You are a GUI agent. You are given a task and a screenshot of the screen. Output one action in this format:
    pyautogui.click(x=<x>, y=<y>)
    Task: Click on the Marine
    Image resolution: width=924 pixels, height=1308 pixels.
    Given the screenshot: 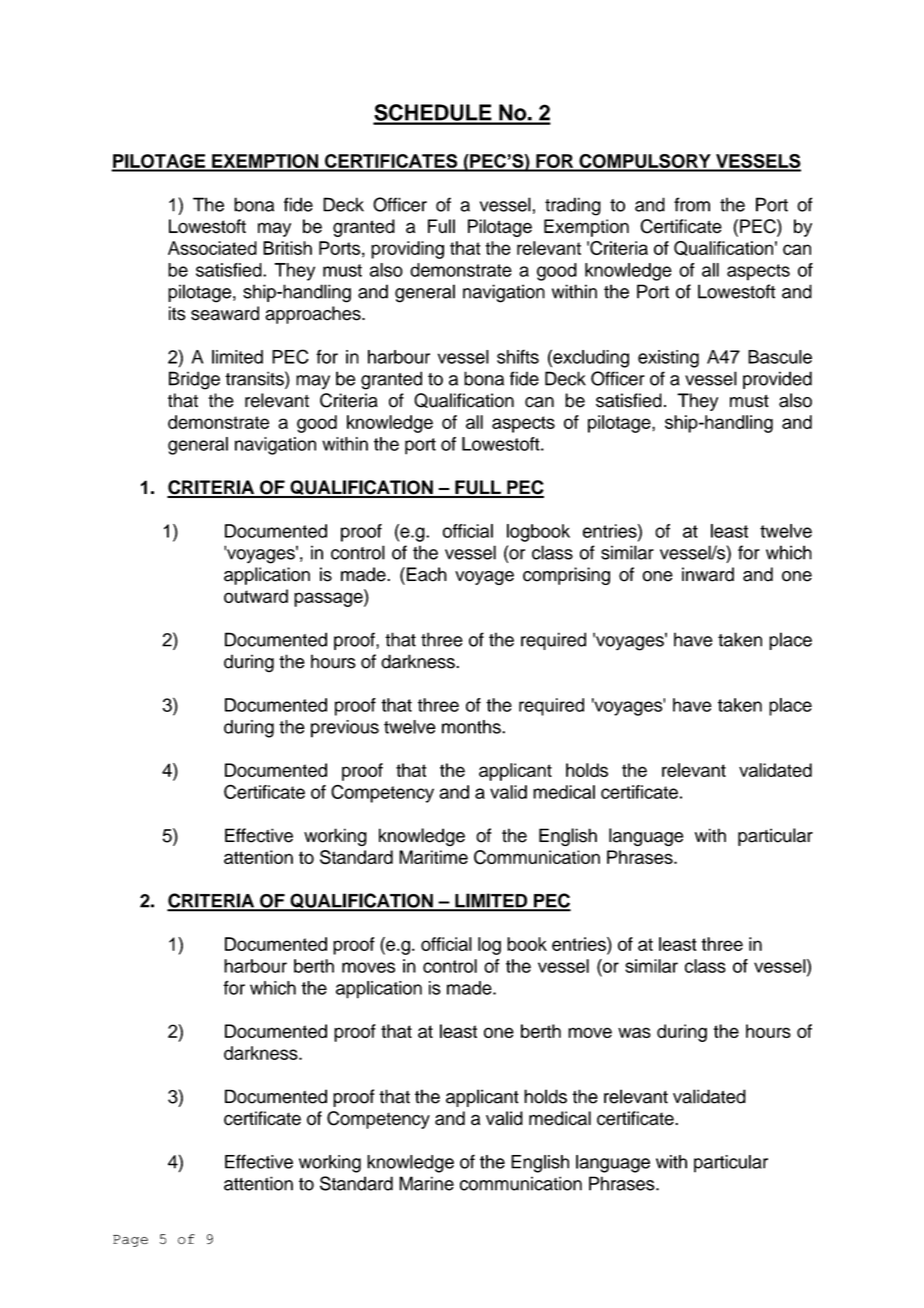 What is the action you would take?
    pyautogui.click(x=426, y=1183)
